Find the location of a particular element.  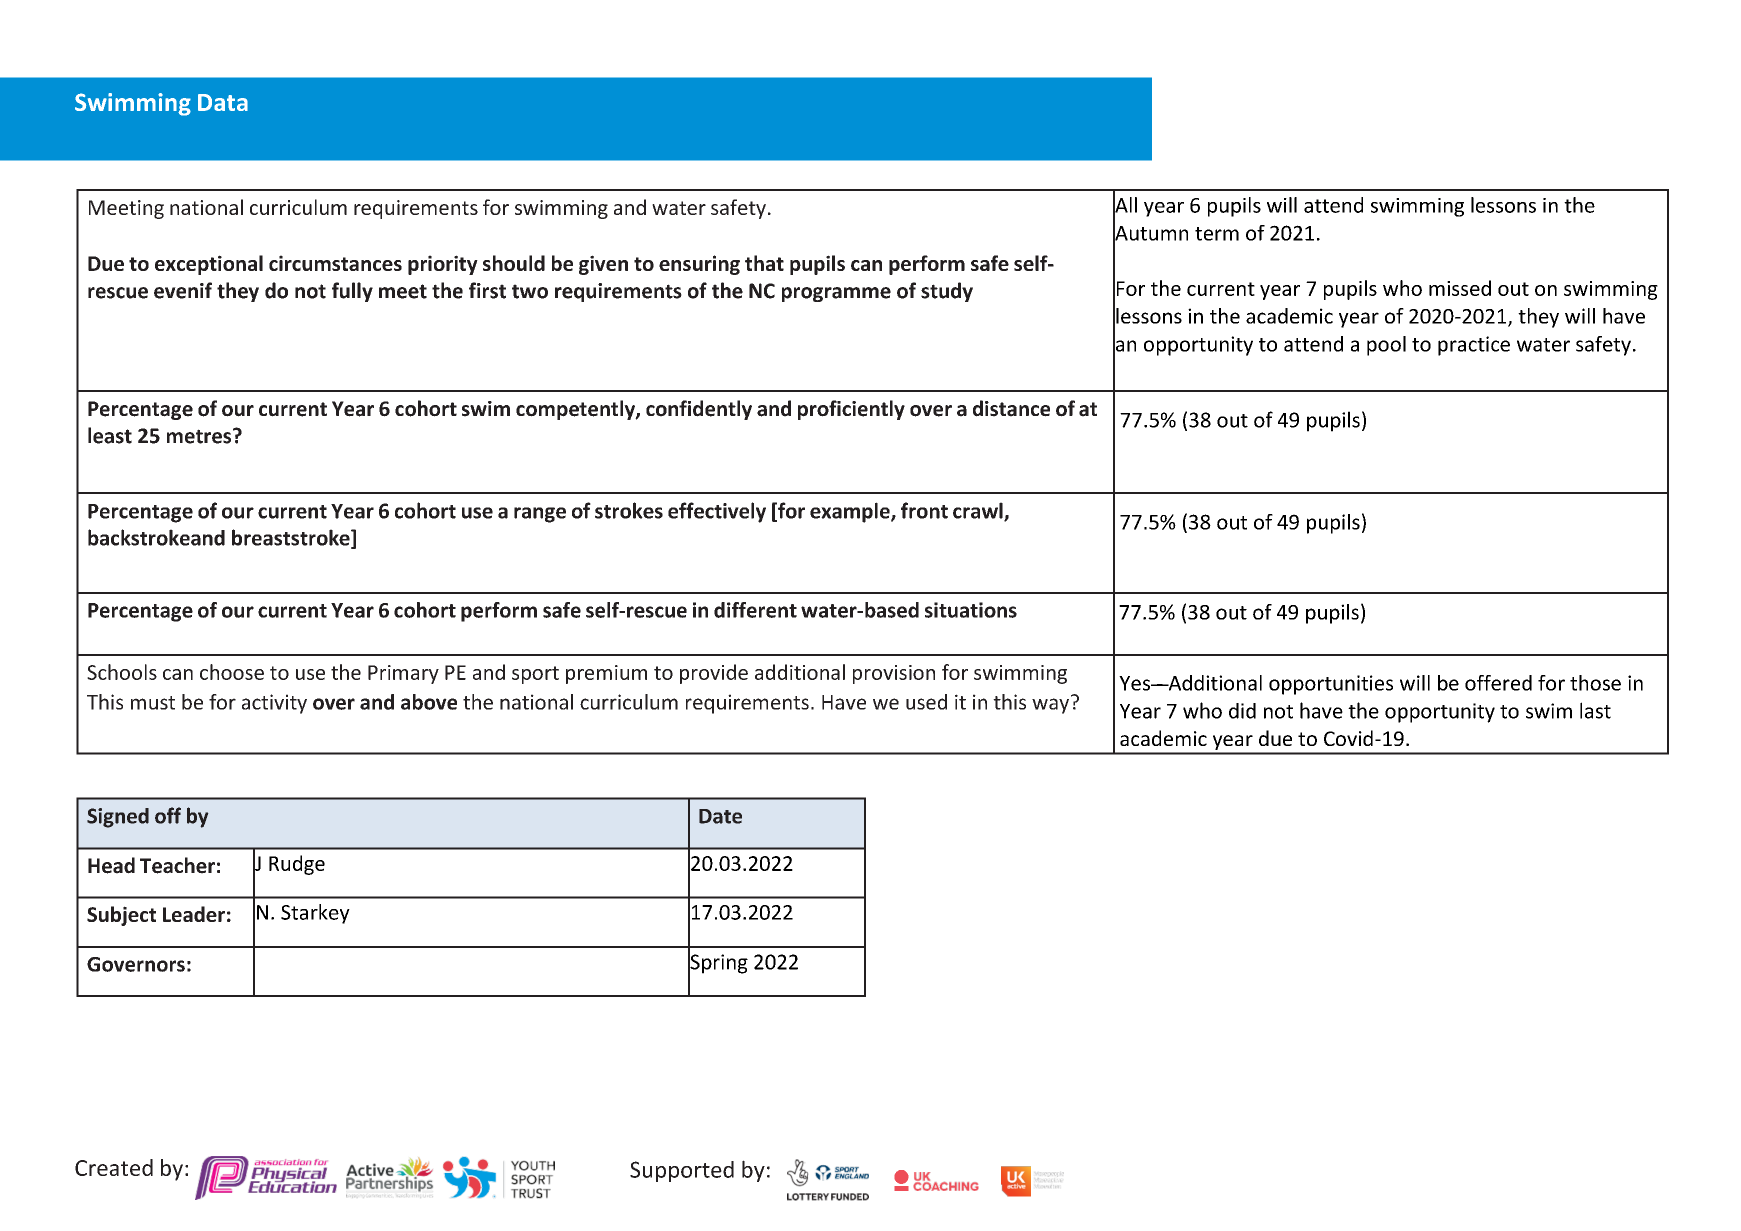

choose is located at coordinates (232, 672).
